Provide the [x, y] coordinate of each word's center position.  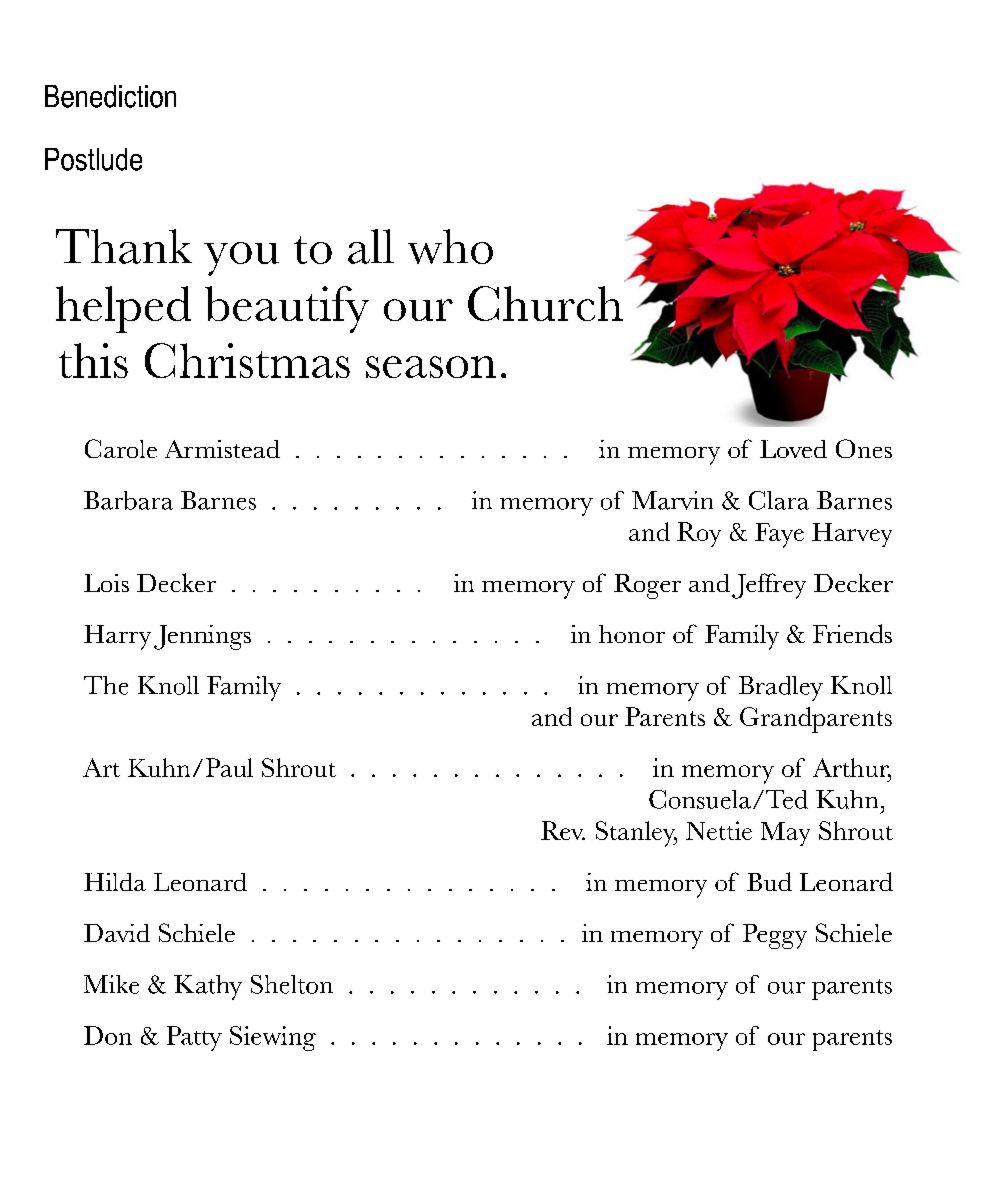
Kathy [208, 987]
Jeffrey [769, 586]
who [450, 246]
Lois [106, 583]
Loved [793, 449]
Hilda [115, 882]
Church [545, 303]
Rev [563, 830]
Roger [647, 586]
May [785, 834]
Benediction [110, 96]
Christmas [247, 360]
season [431, 367]
